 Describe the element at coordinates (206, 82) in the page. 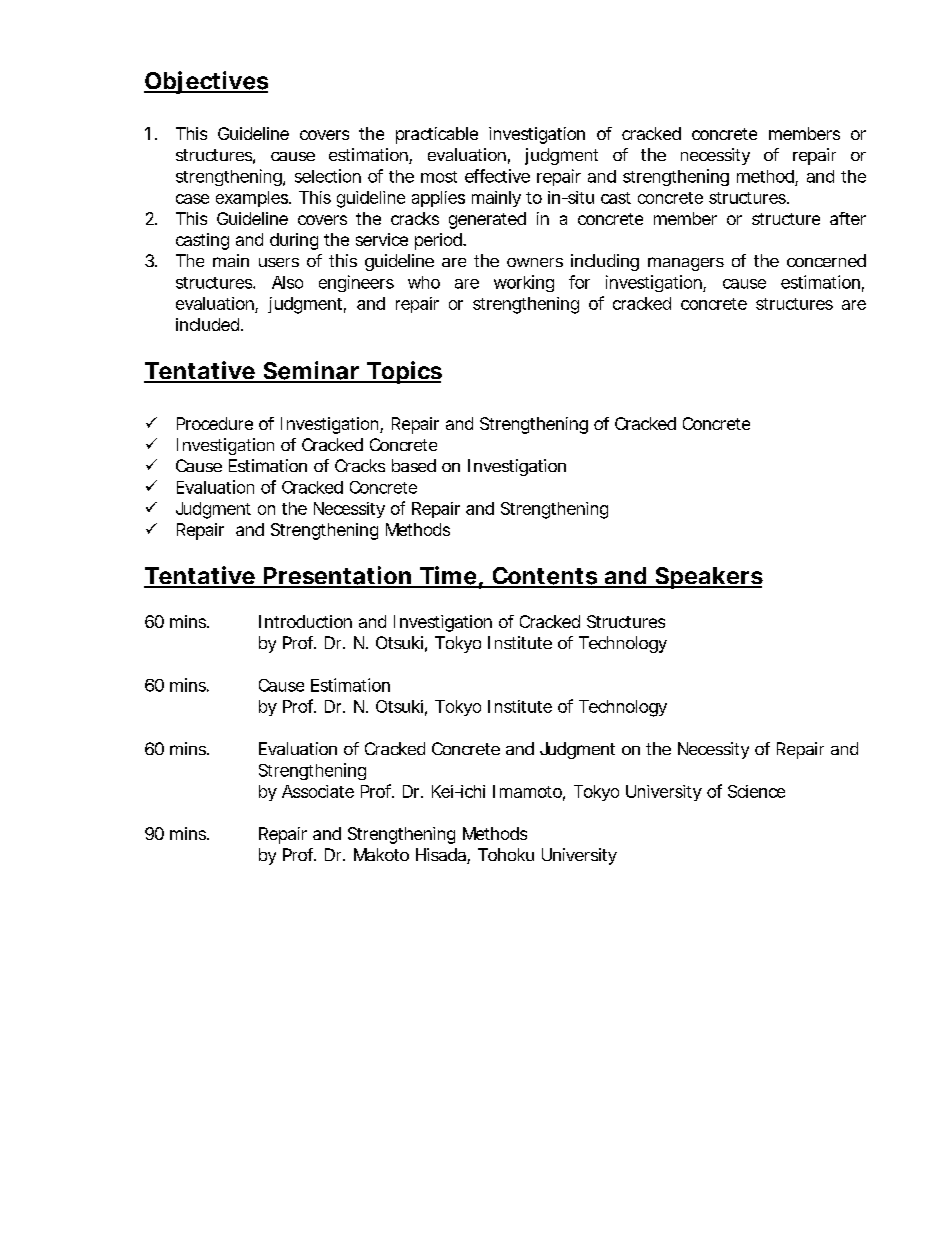

I see `Objectives` at that location.
